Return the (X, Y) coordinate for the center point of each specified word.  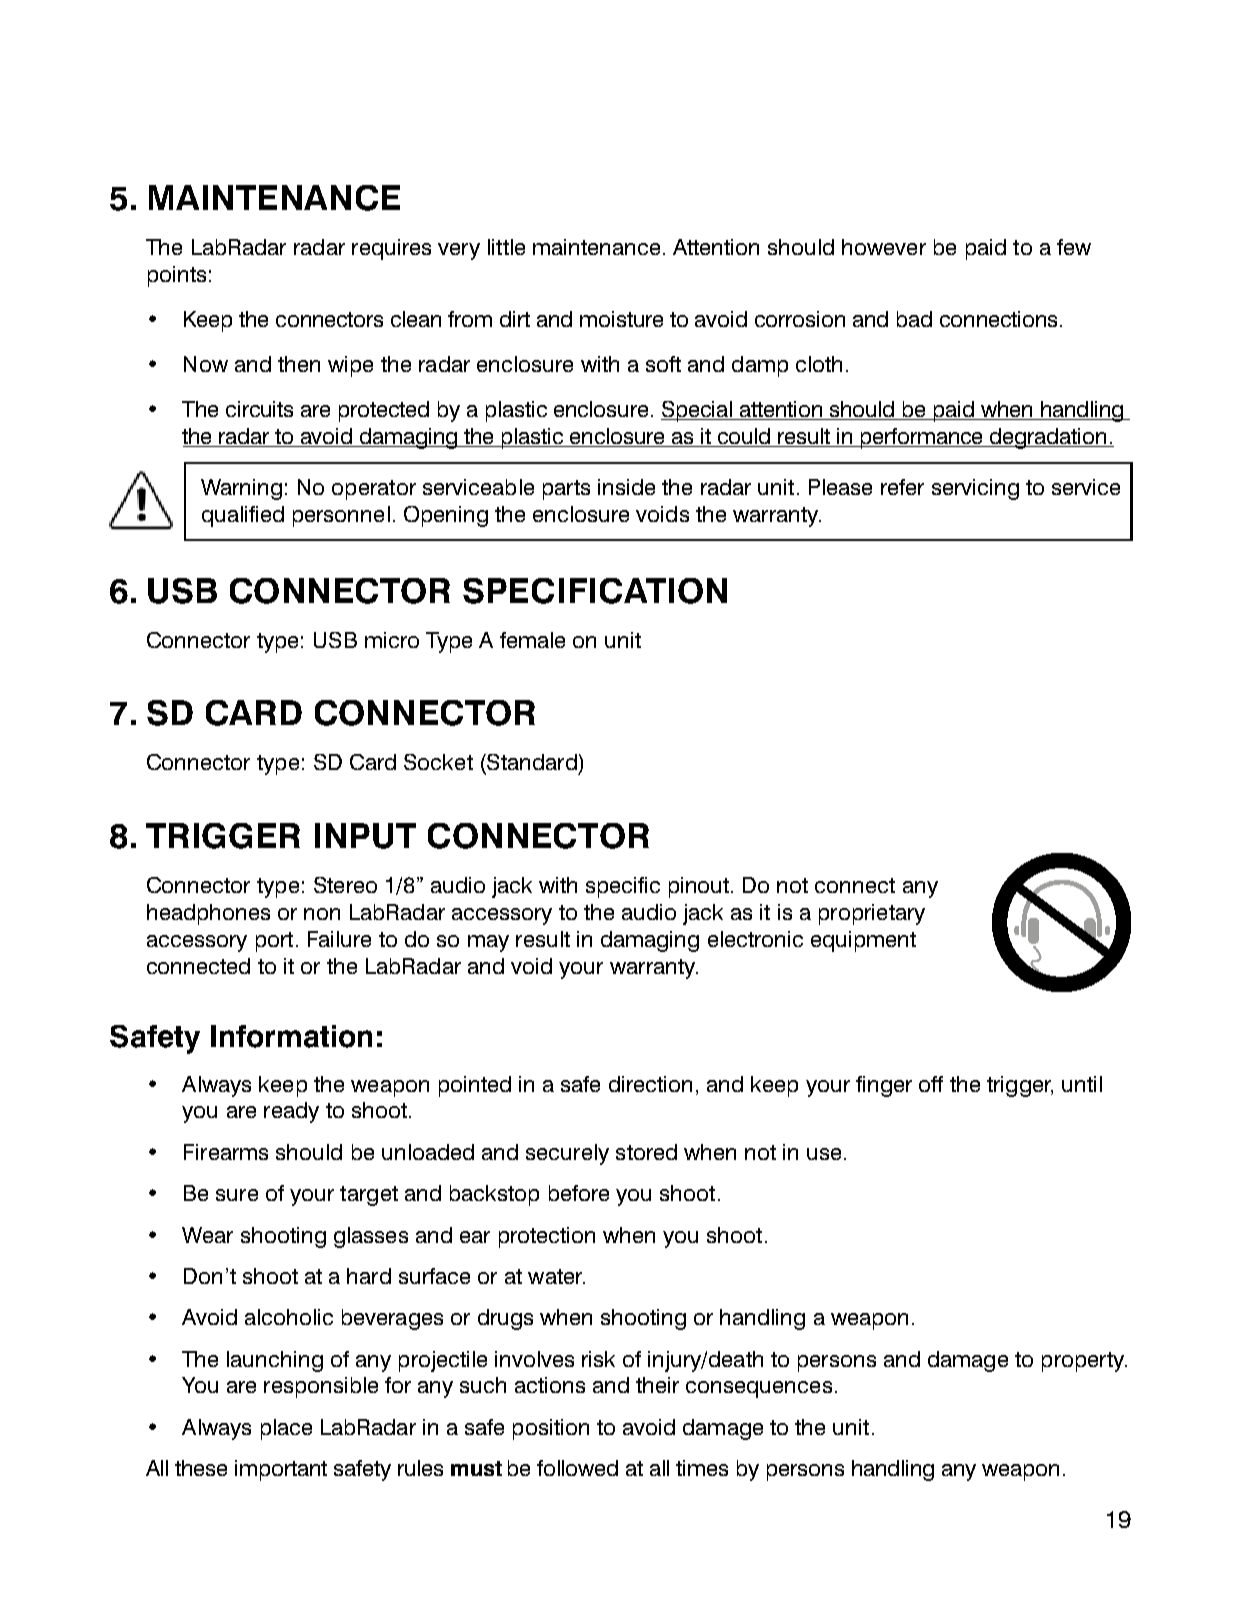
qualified (243, 516)
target (369, 1196)
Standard (531, 762)
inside (626, 487)
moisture (621, 319)
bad (914, 319)
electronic (755, 939)
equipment (863, 941)
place (286, 1429)
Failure (339, 939)
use (824, 1154)
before (579, 1193)
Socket (438, 762)
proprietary (872, 914)
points (177, 276)
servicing (975, 489)
